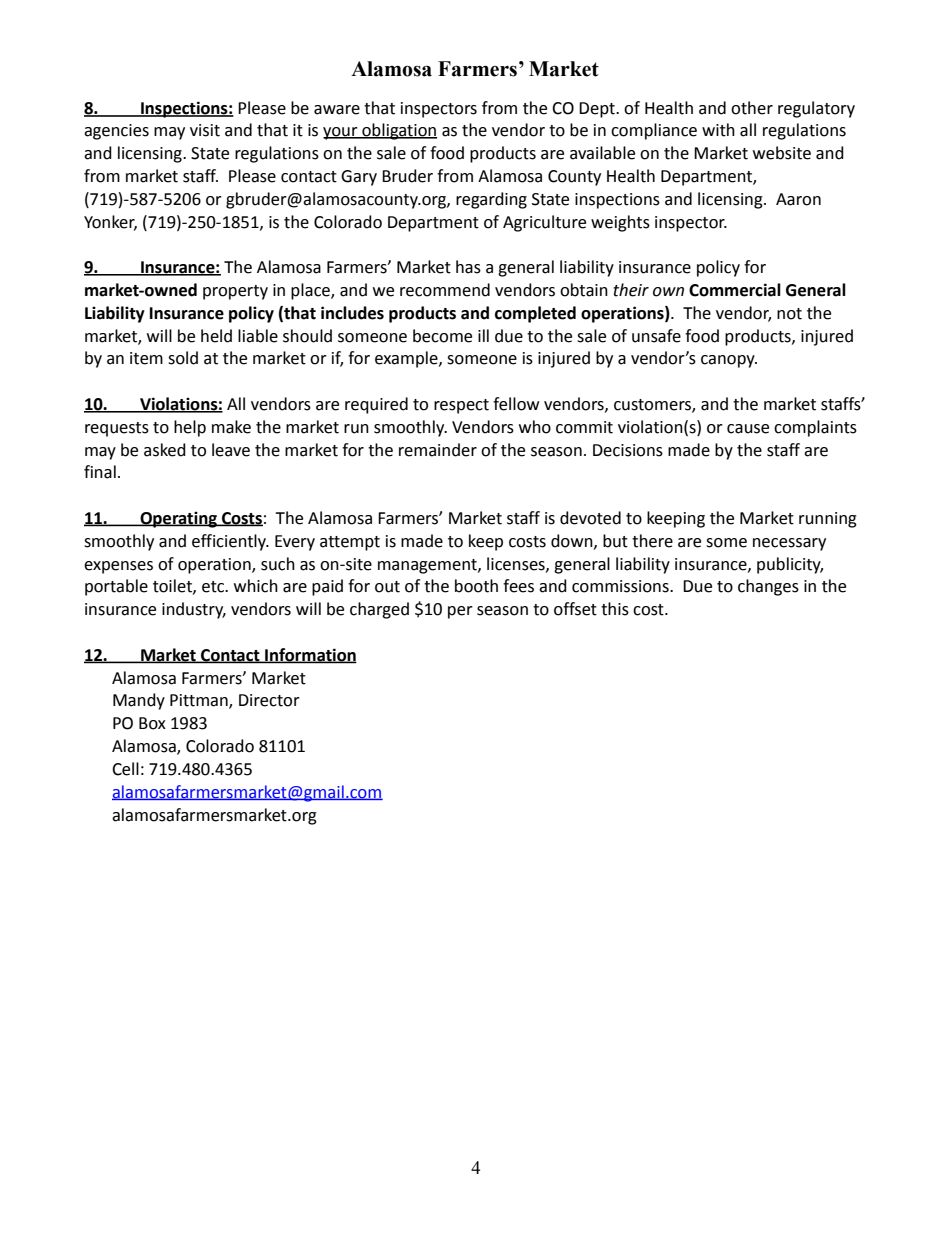  Describe the element at coordinates (615, 609) in the image. I see `this` at that location.
